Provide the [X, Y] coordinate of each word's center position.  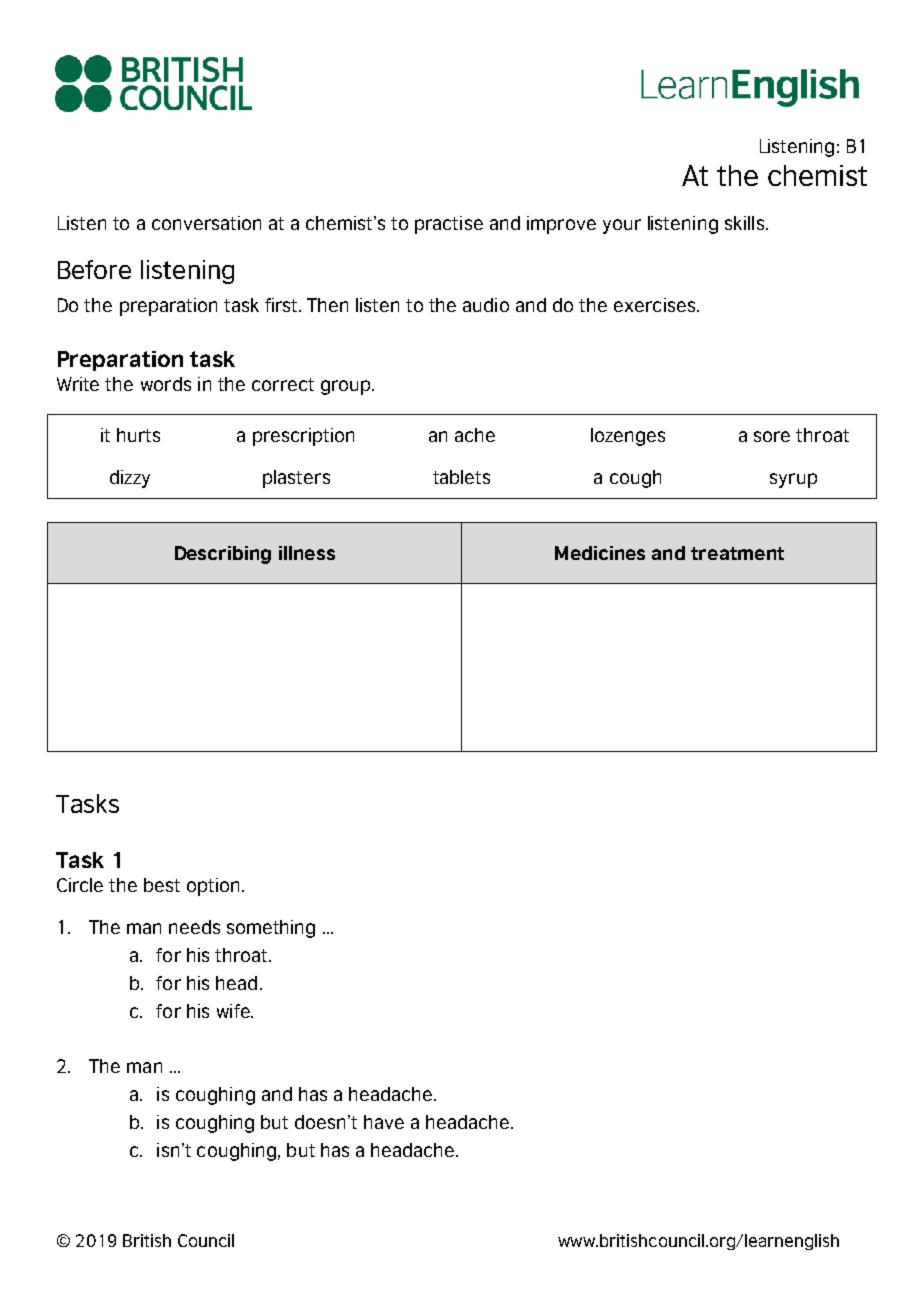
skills [744, 223]
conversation [206, 223]
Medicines [600, 553]
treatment [737, 553]
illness [307, 553]
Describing [223, 555]
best [162, 885]
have [384, 1122]
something [271, 929]
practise [449, 225]
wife [234, 1011]
